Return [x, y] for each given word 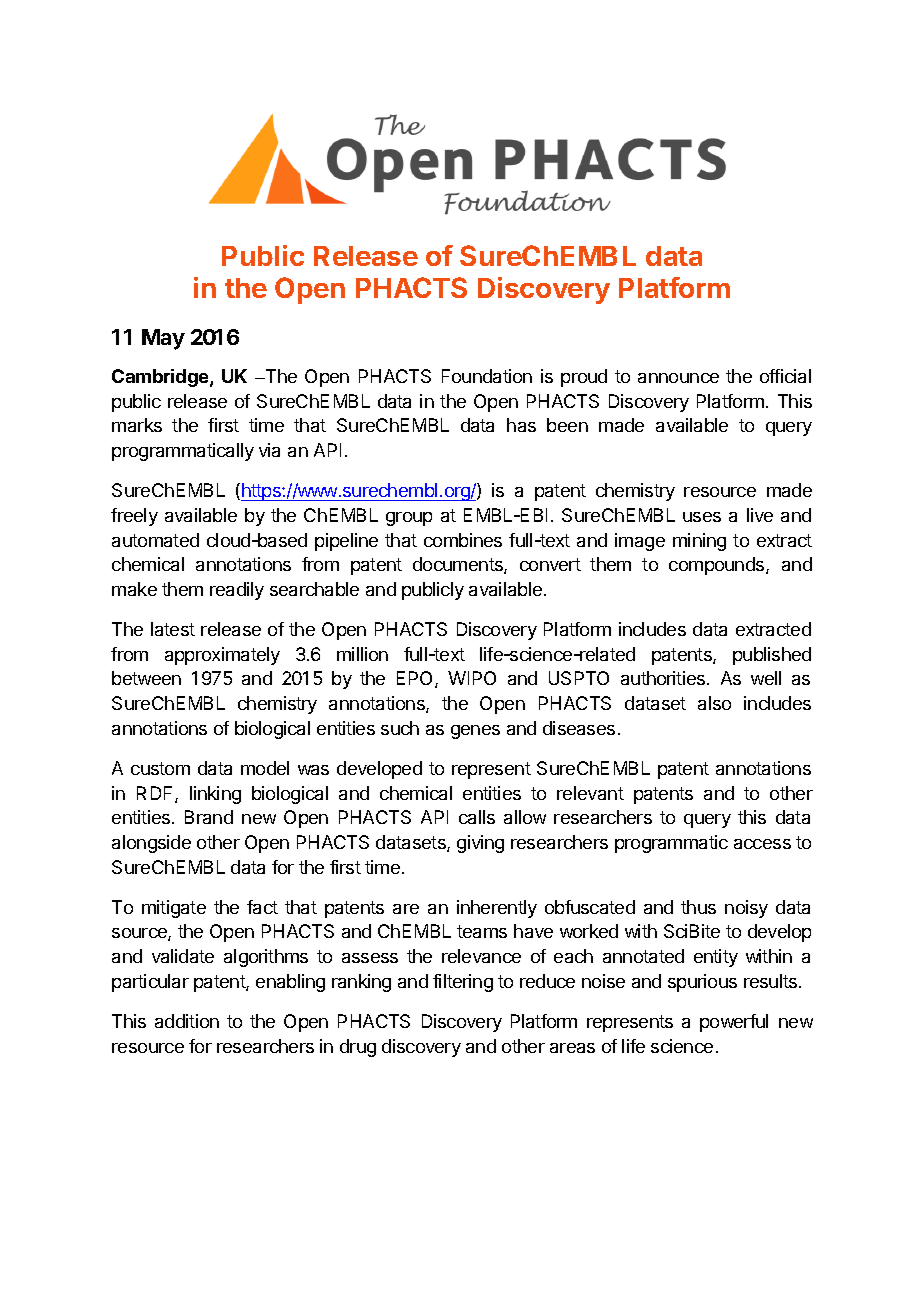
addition [187, 1021]
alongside [151, 844]
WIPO [472, 678]
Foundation [487, 376]
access [762, 844]
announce [678, 378]
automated [155, 540]
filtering [463, 983]
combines [463, 540]
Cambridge [161, 378]
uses [702, 517]
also [714, 703]
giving [480, 844]
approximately [222, 656]
